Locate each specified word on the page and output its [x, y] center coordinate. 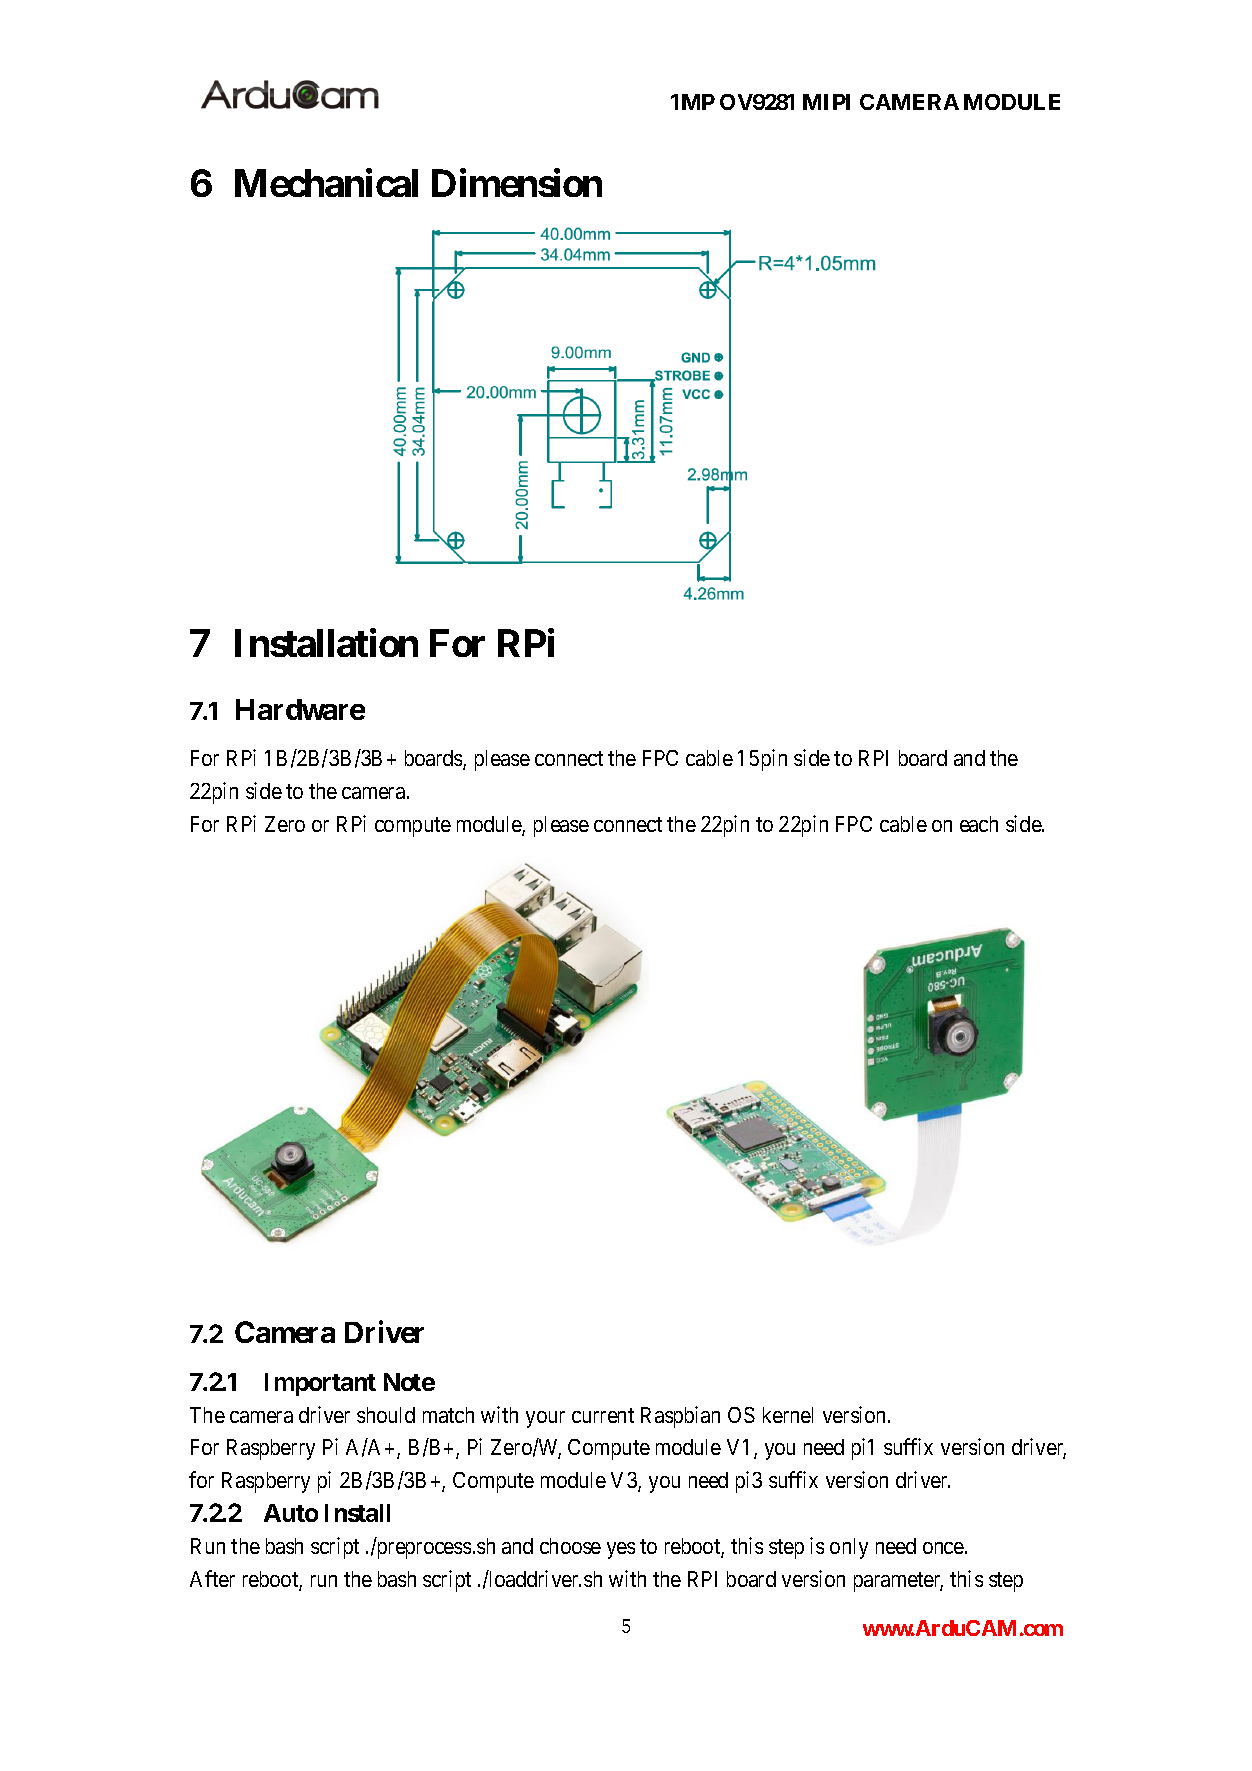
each [979, 824]
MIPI [826, 102]
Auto [291, 1513]
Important [320, 1384]
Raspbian [680, 1417]
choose [570, 1546]
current [603, 1415]
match [448, 1415]
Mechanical [326, 183]
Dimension [517, 183]
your [545, 1419]
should [386, 1415]
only [849, 1548]
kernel [788, 1415]
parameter [898, 1582]
